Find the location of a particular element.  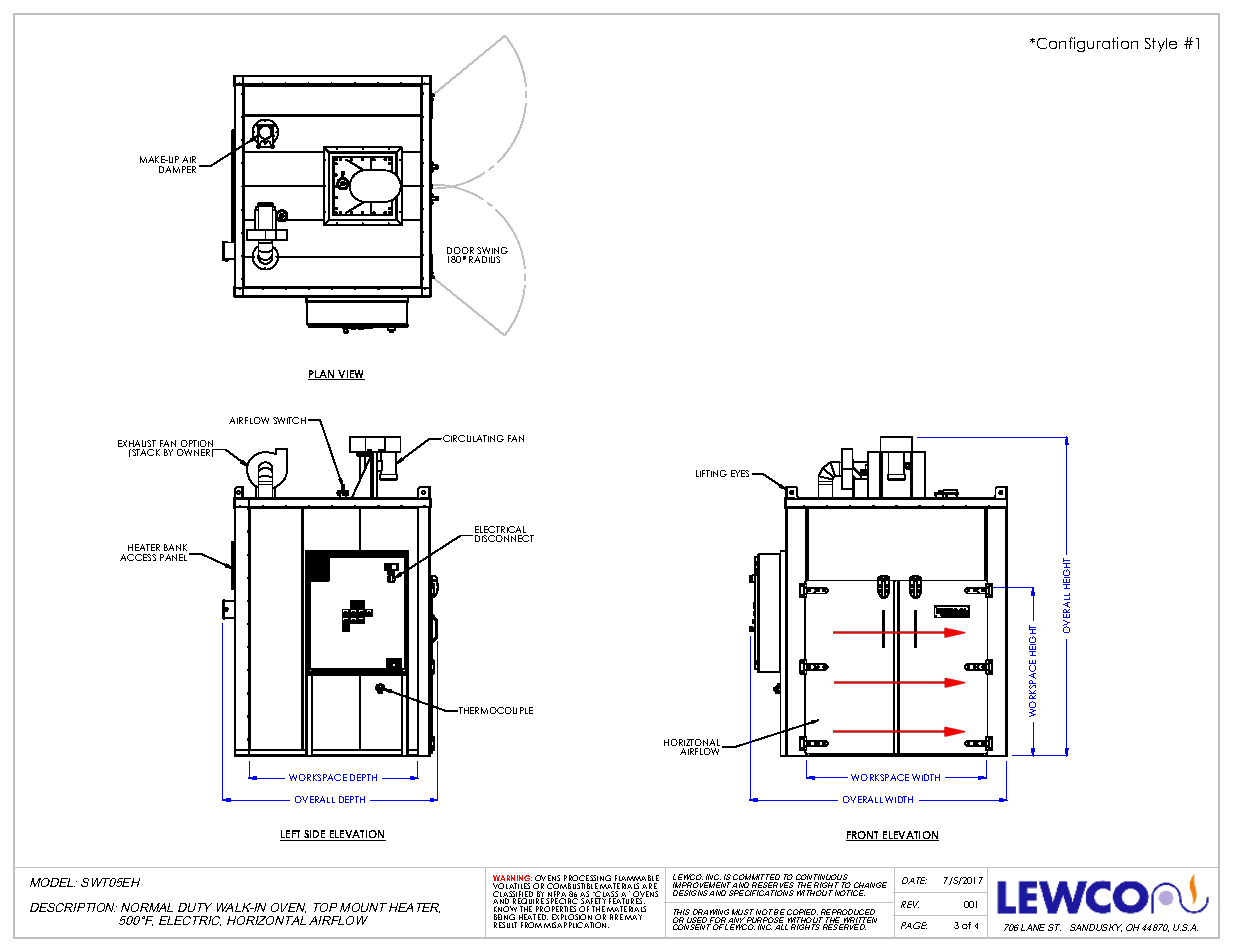

MAY is located at coordinates (633, 917).
